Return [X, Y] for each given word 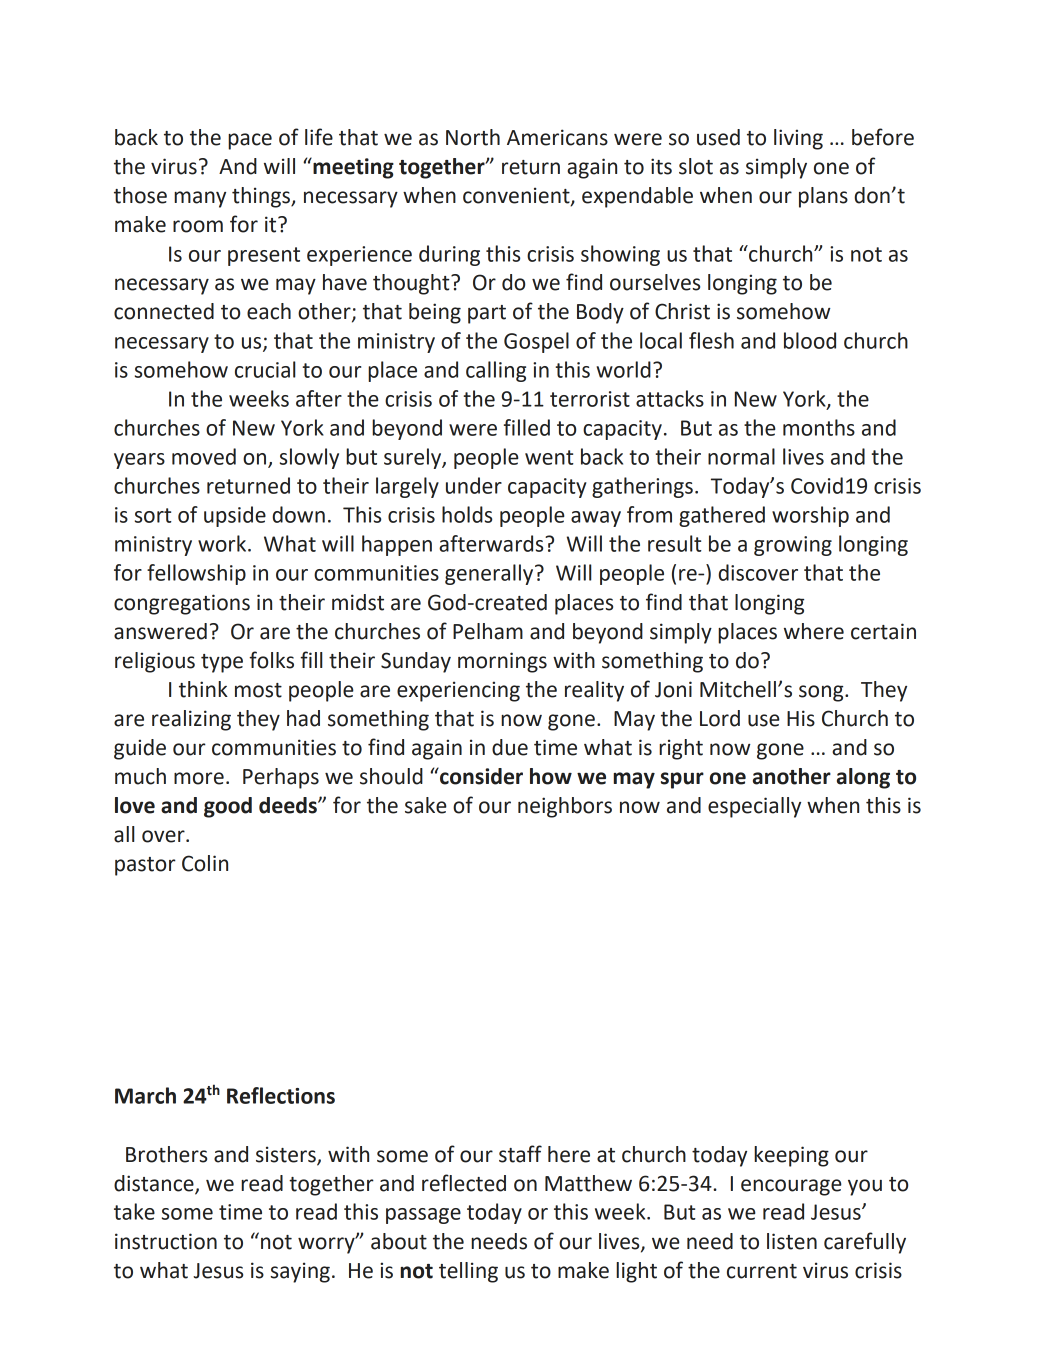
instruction [166, 1241]
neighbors [565, 807]
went [549, 457]
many [200, 199]
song [822, 693]
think [203, 689]
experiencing [458, 691]
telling [468, 1272]
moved [204, 456]
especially [754, 807]
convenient [517, 196]
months [819, 427]
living [798, 139]
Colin [205, 863]
